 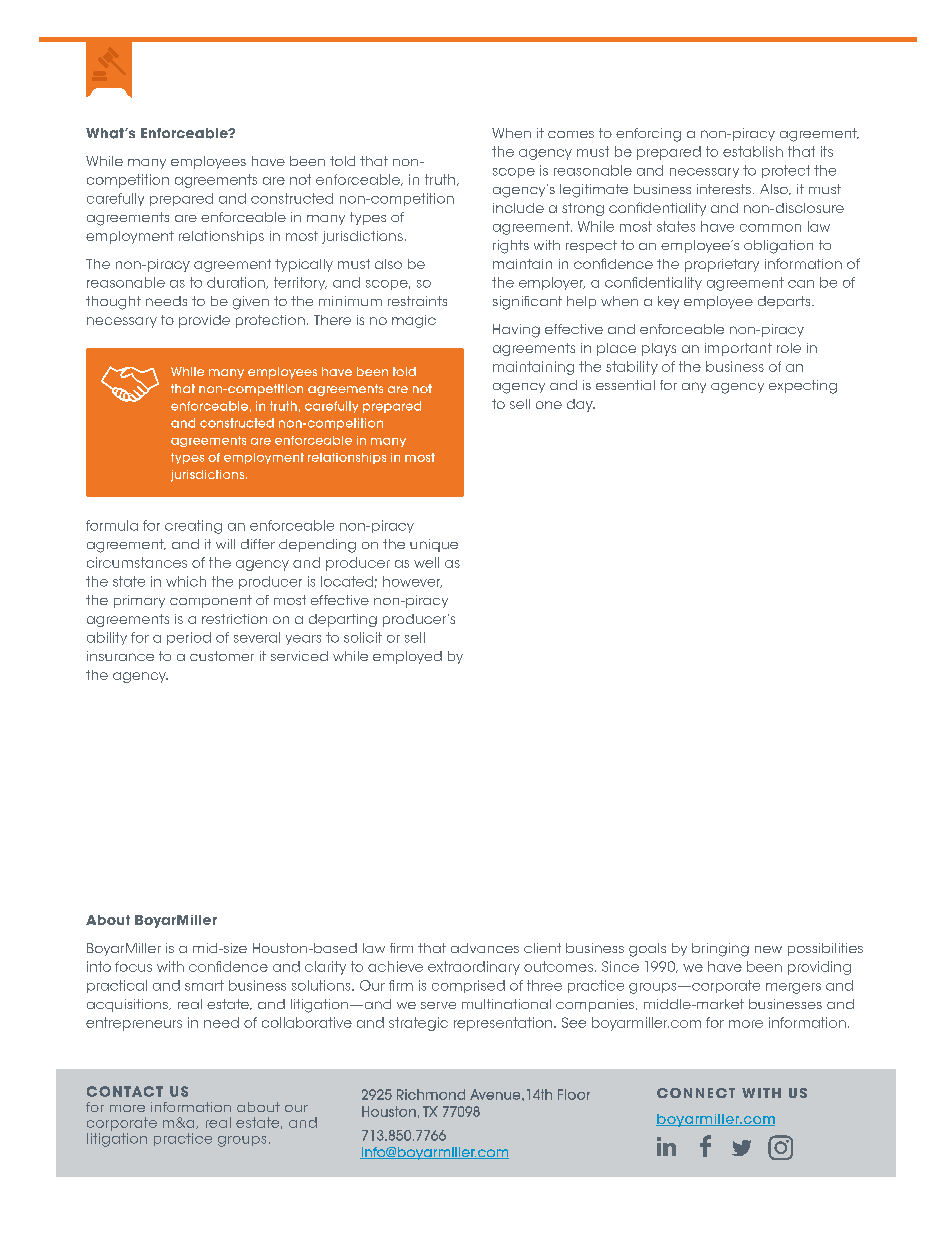 What do you see at coordinates (237, 283) in the page?
I see `duration` at bounding box center [237, 283].
